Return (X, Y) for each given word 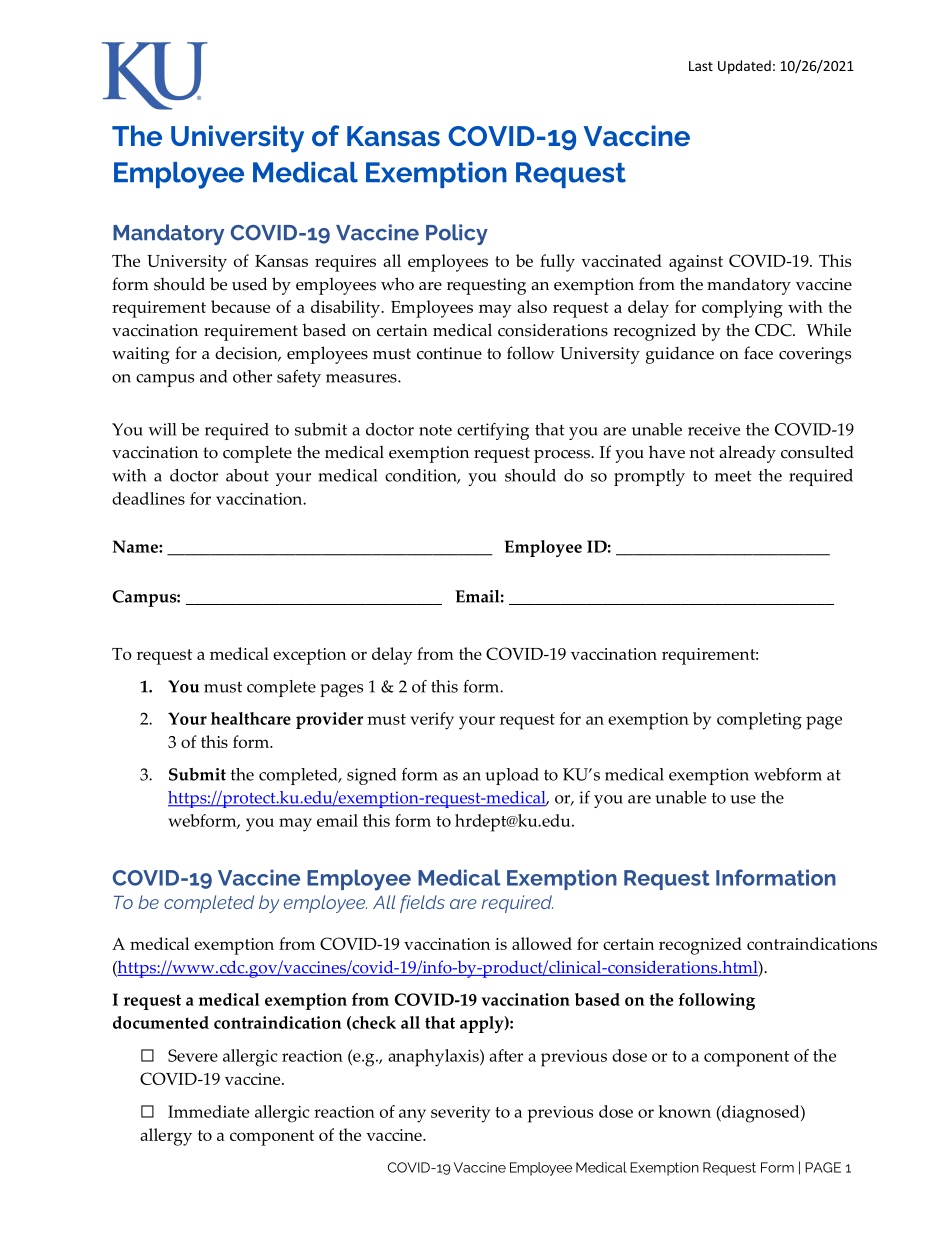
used (249, 284)
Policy (457, 234)
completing (759, 721)
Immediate (208, 1111)
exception (309, 656)
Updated (744, 67)
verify (432, 721)
